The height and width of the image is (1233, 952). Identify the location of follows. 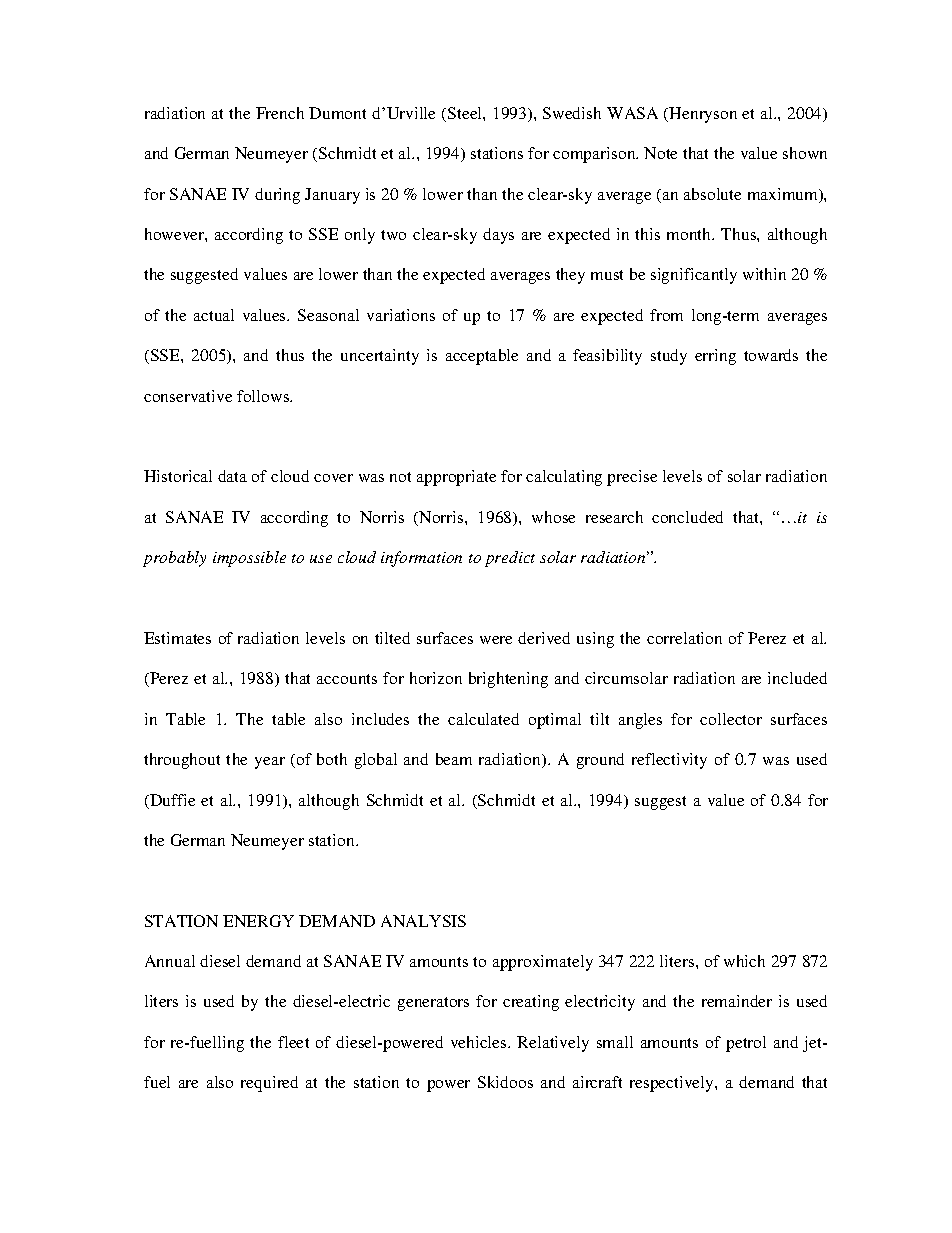
(264, 396).
